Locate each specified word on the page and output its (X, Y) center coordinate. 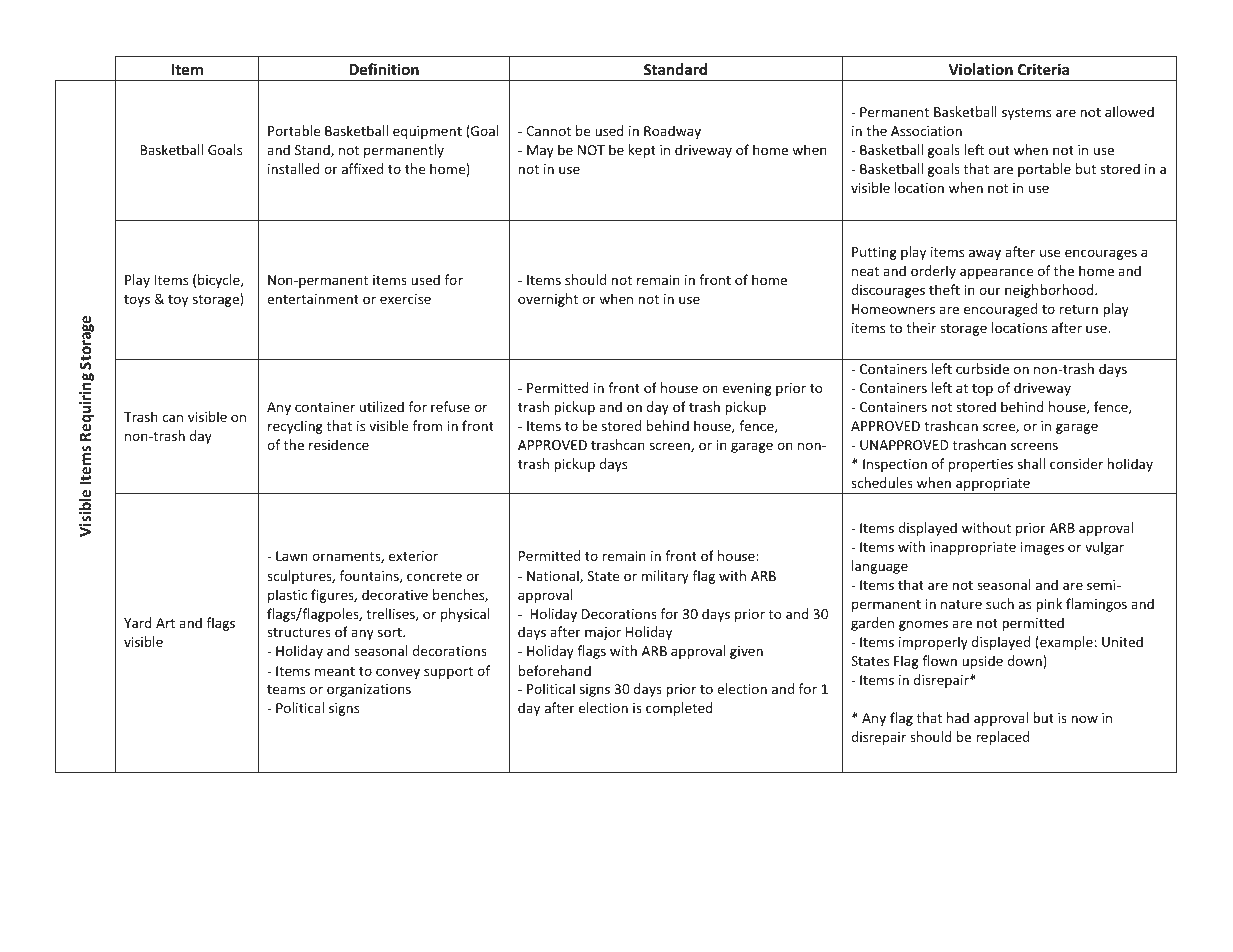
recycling (295, 427)
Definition (384, 69)
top (982, 390)
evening (747, 389)
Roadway (672, 132)
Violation (980, 69)
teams (286, 689)
